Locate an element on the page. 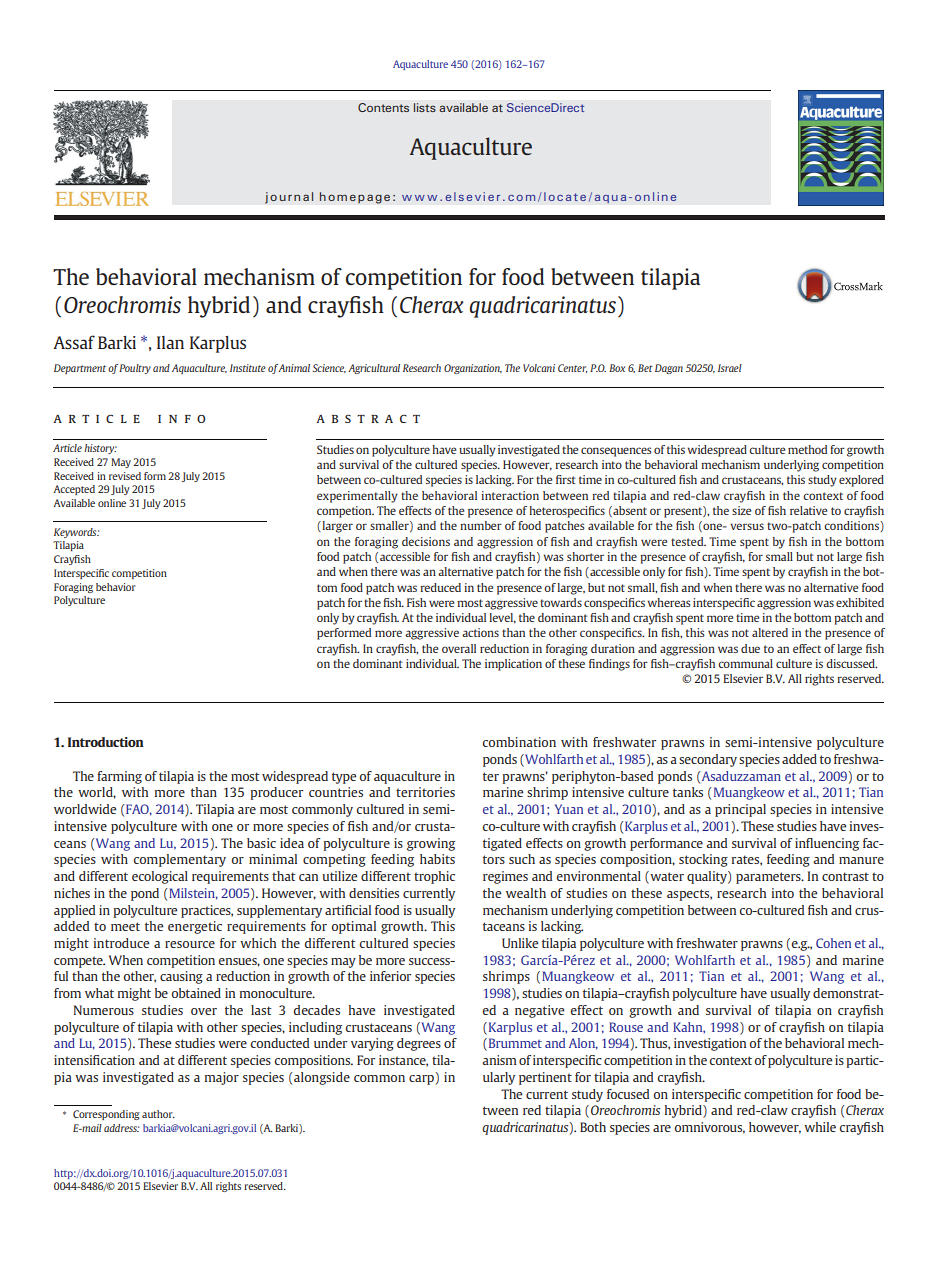 Image resolution: width=952 pixels, height=1270 pixels. revised is located at coordinates (125, 476).
